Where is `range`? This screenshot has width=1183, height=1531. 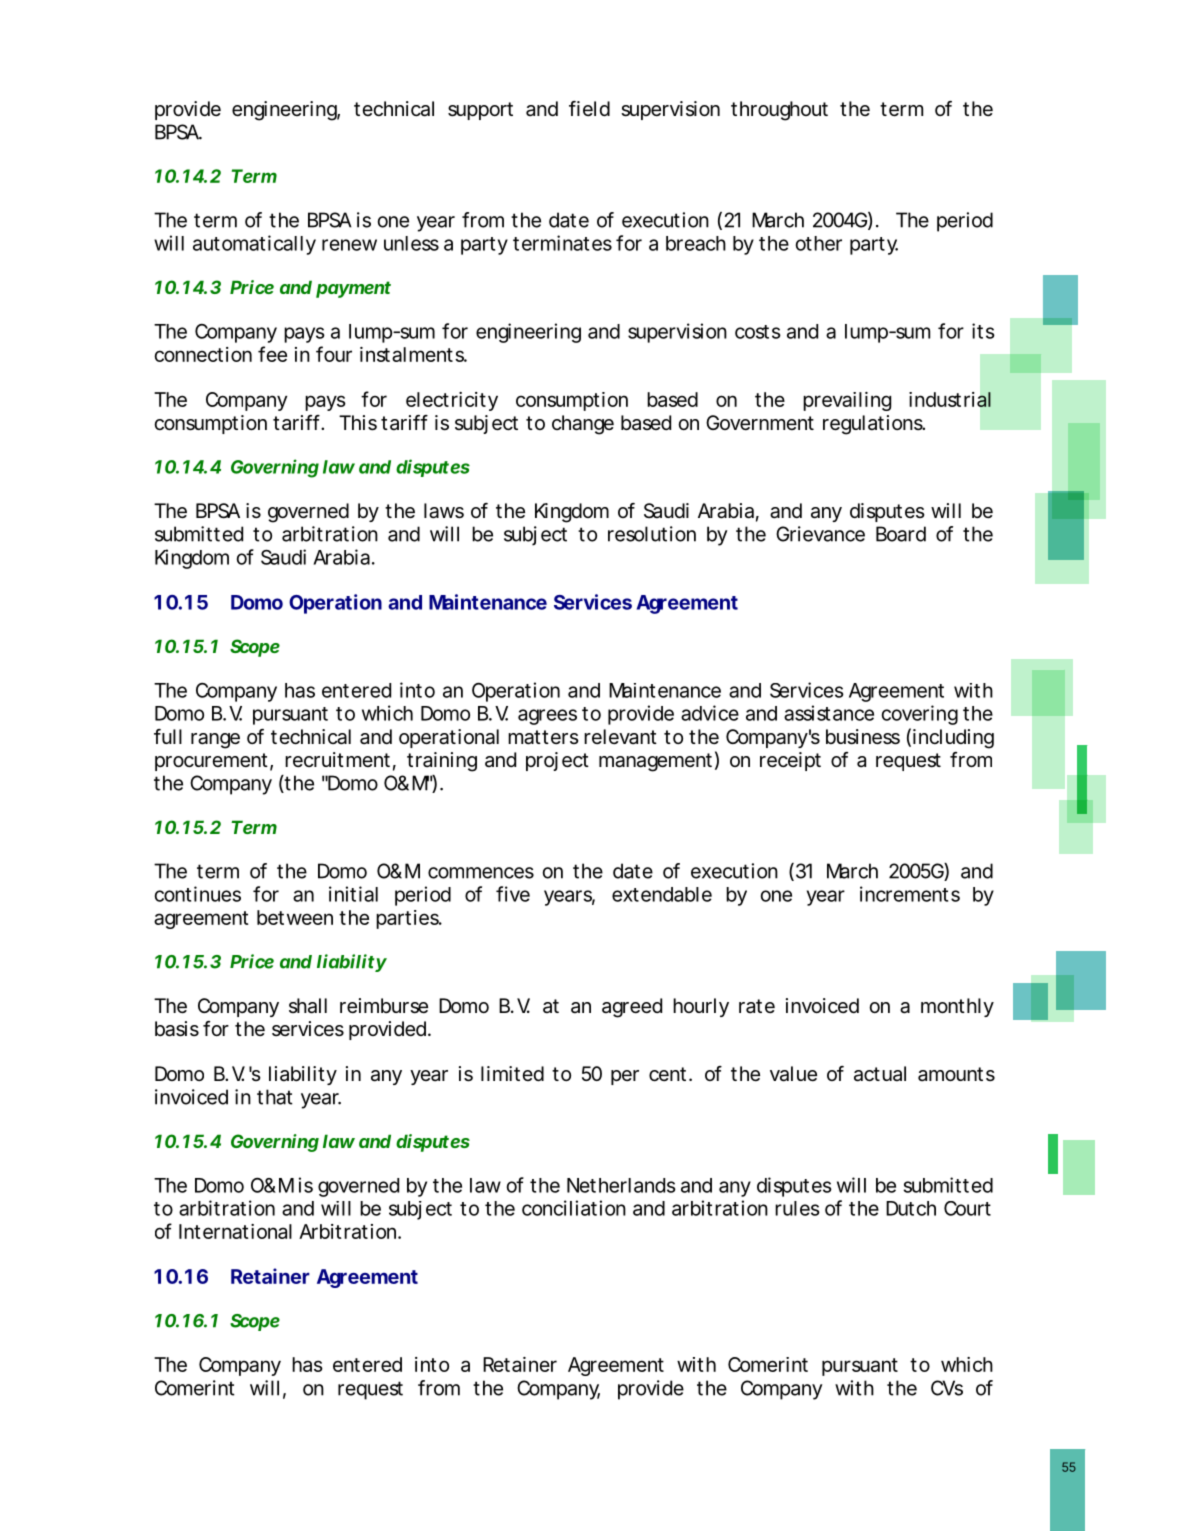 range is located at coordinates (215, 741).
